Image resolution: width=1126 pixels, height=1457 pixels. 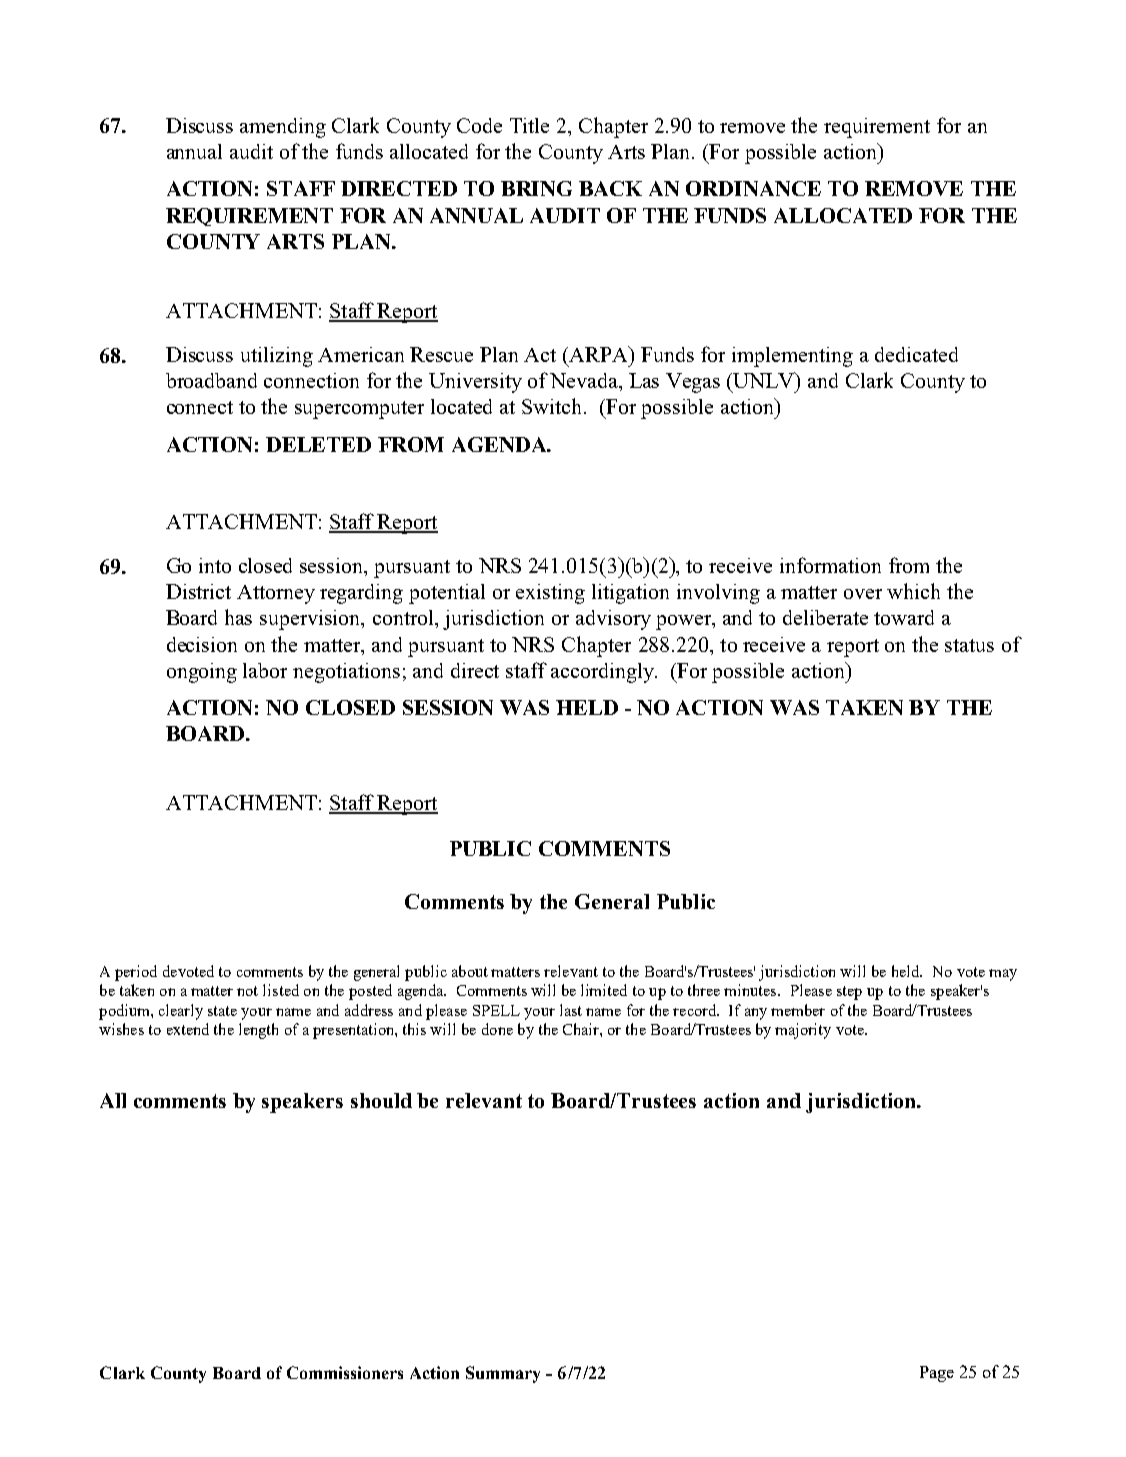 What do you see at coordinates (969, 645) in the document?
I see `status` at bounding box center [969, 645].
